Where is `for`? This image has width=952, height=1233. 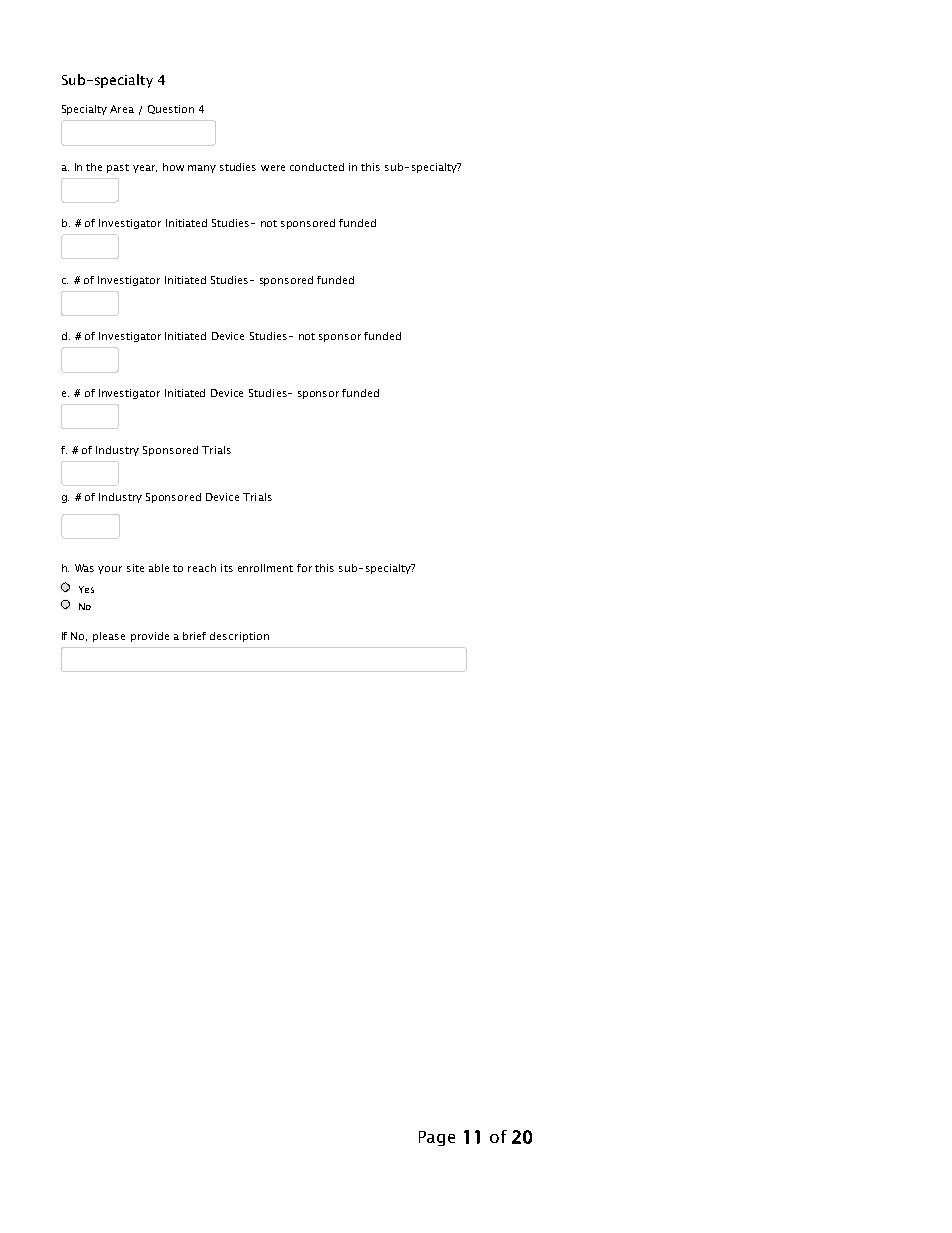
for is located at coordinates (304, 568).
